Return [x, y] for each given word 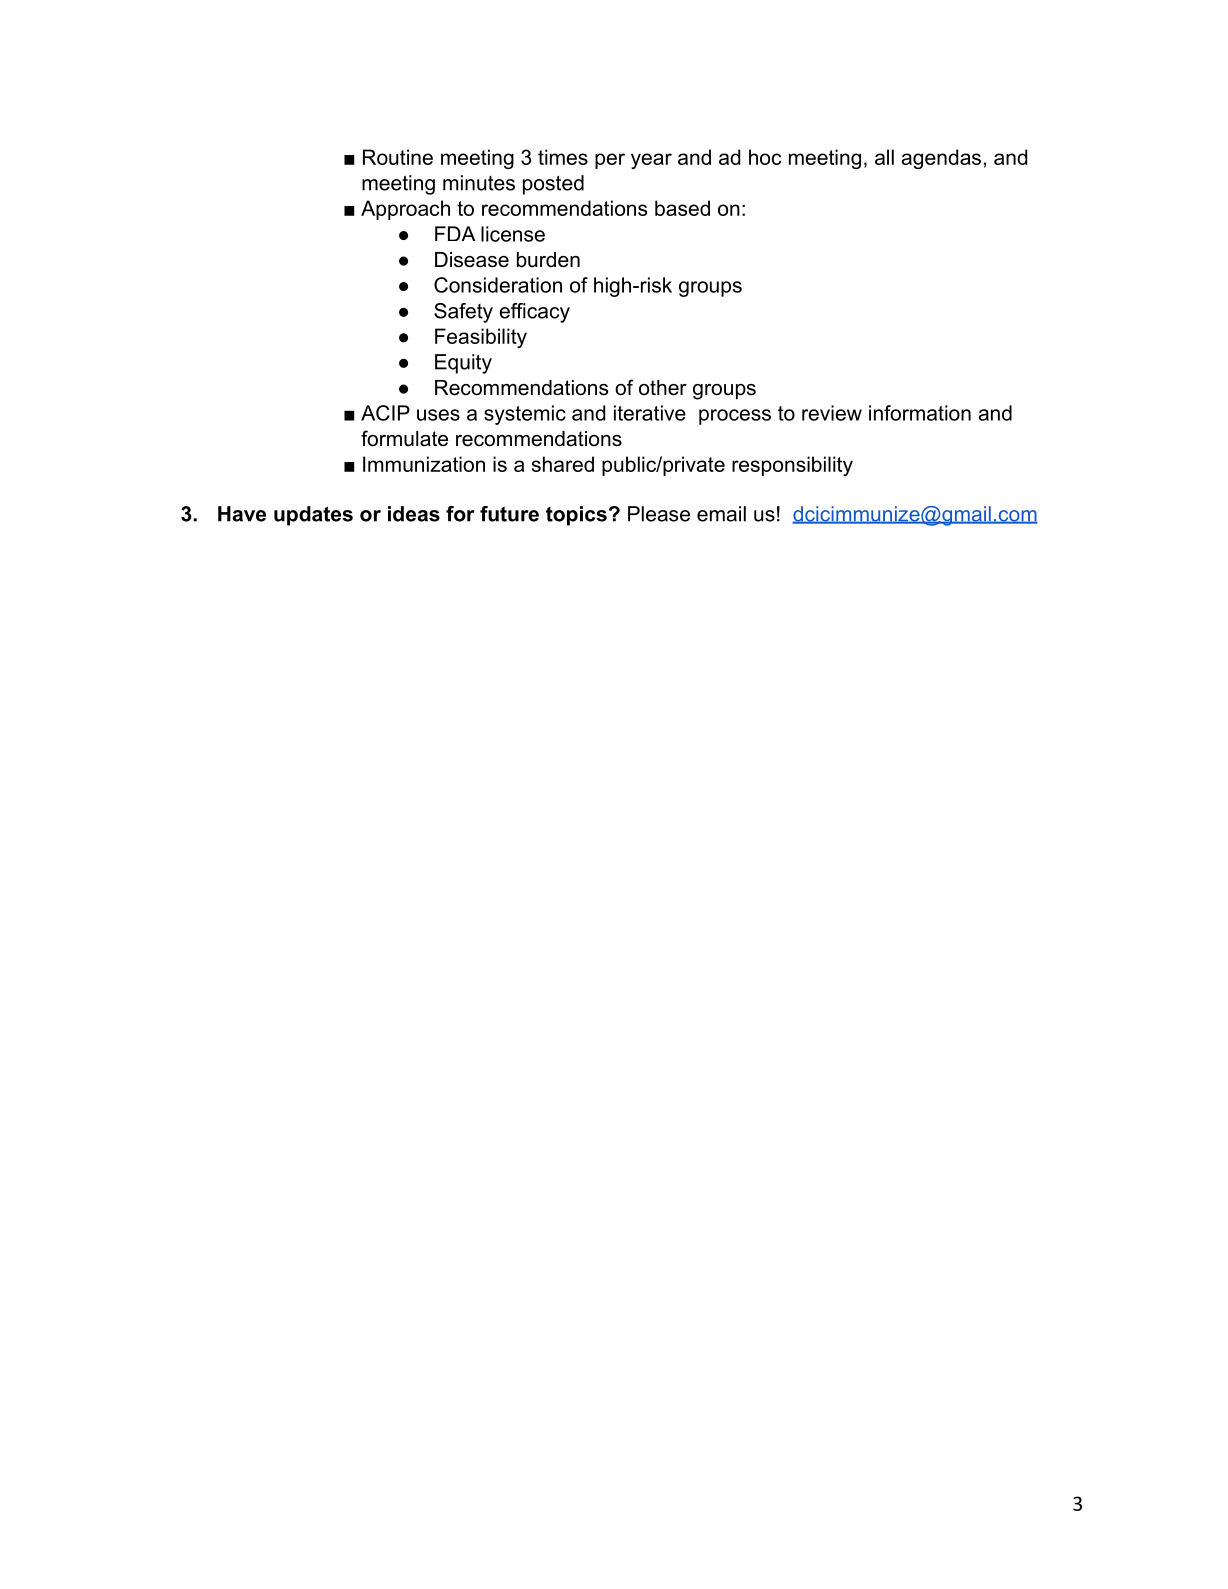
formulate [404, 438]
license [513, 234]
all [884, 157]
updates [313, 516]
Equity [463, 364]
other [663, 388]
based [682, 208]
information [920, 413]
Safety [463, 313]
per [610, 161]
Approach [405, 210]
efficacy [534, 313]
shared [563, 464]
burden [548, 260]
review [832, 413]
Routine [398, 157]
